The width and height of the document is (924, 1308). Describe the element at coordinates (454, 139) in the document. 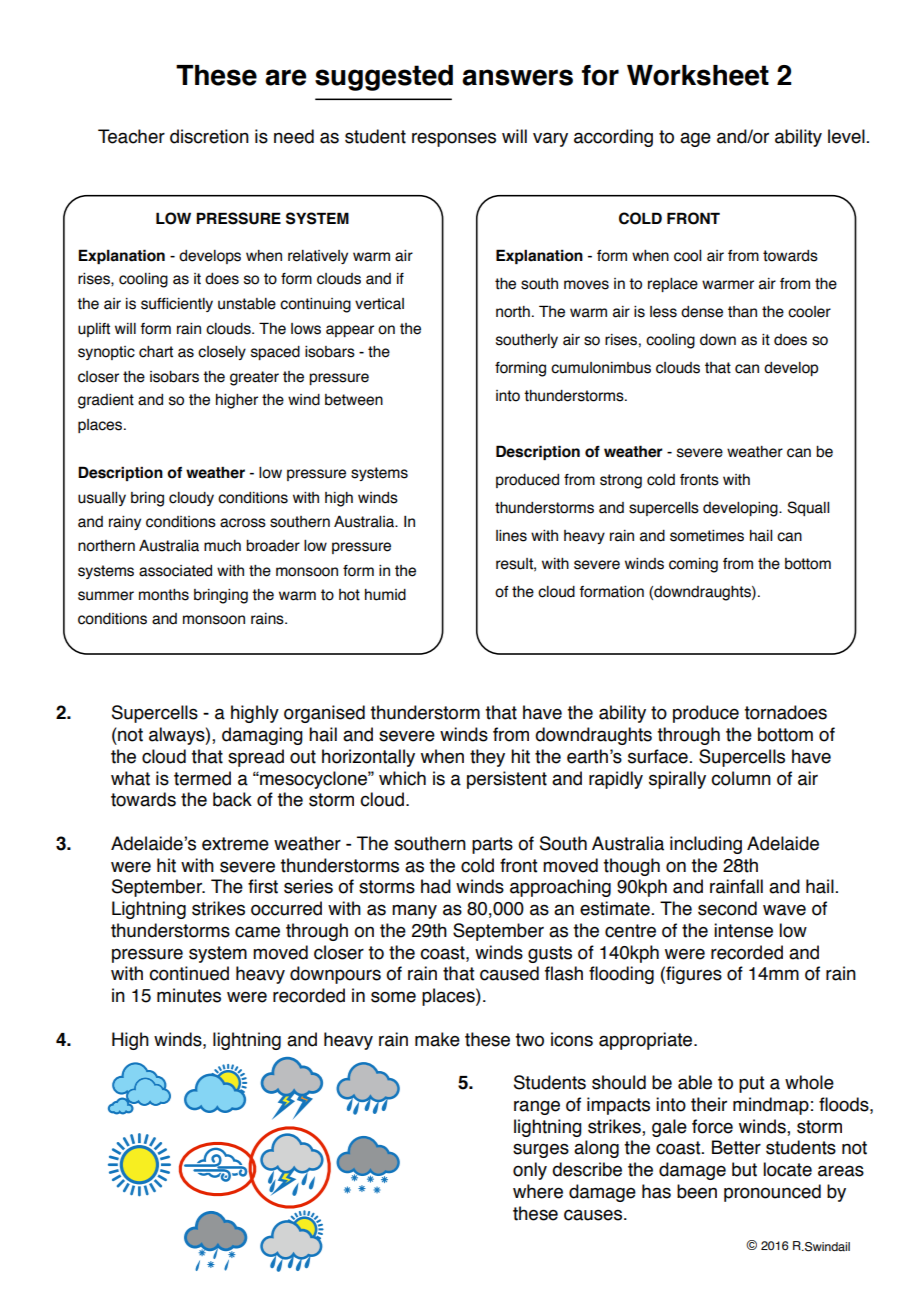

I see `responses` at that location.
